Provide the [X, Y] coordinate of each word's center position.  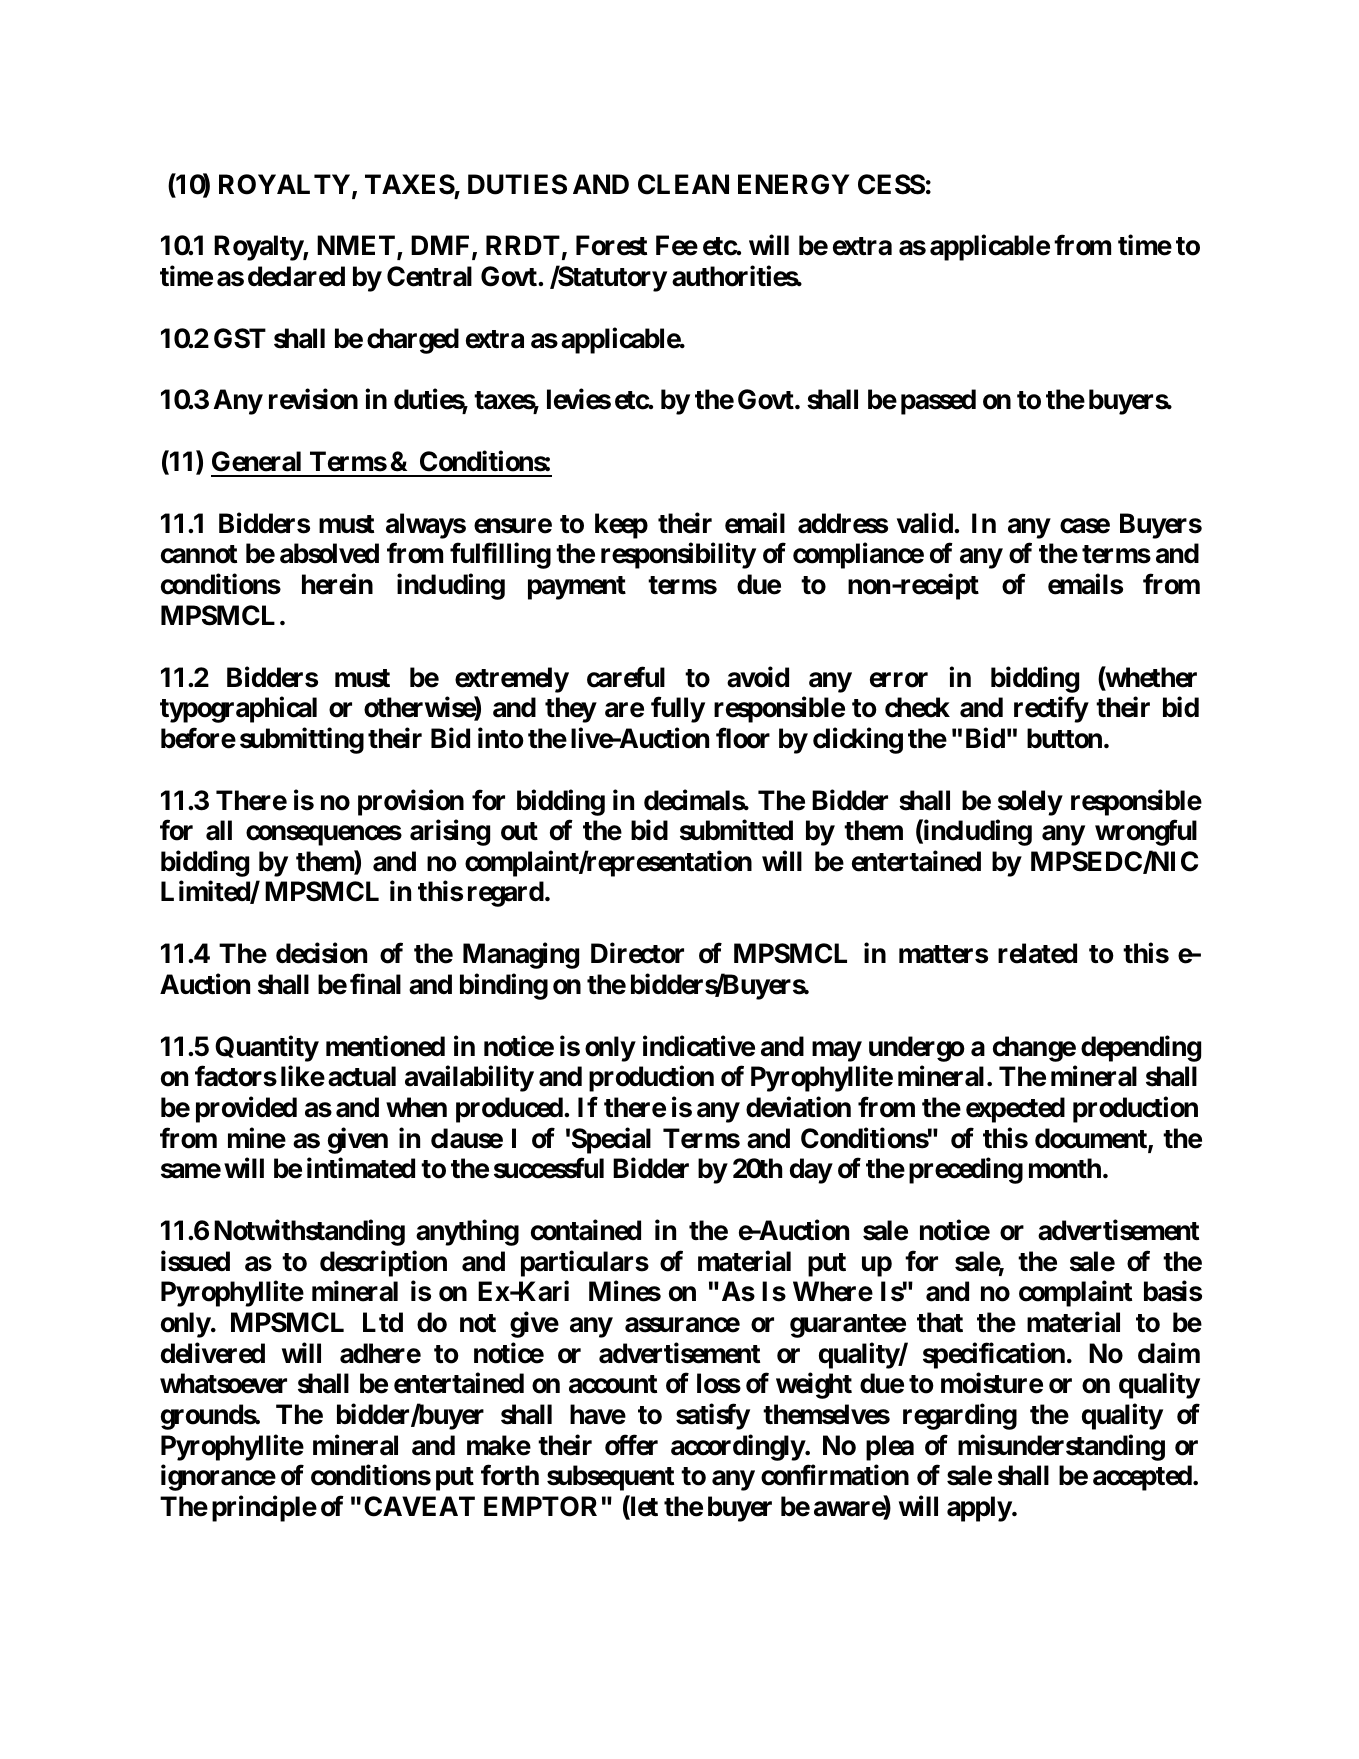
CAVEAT [419, 1506]
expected [1015, 1110]
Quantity [267, 1048]
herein [337, 584]
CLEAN [683, 184]
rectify [1051, 710]
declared [296, 276]
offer [631, 1445]
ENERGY [793, 184]
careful [626, 677]
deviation [798, 1107]
